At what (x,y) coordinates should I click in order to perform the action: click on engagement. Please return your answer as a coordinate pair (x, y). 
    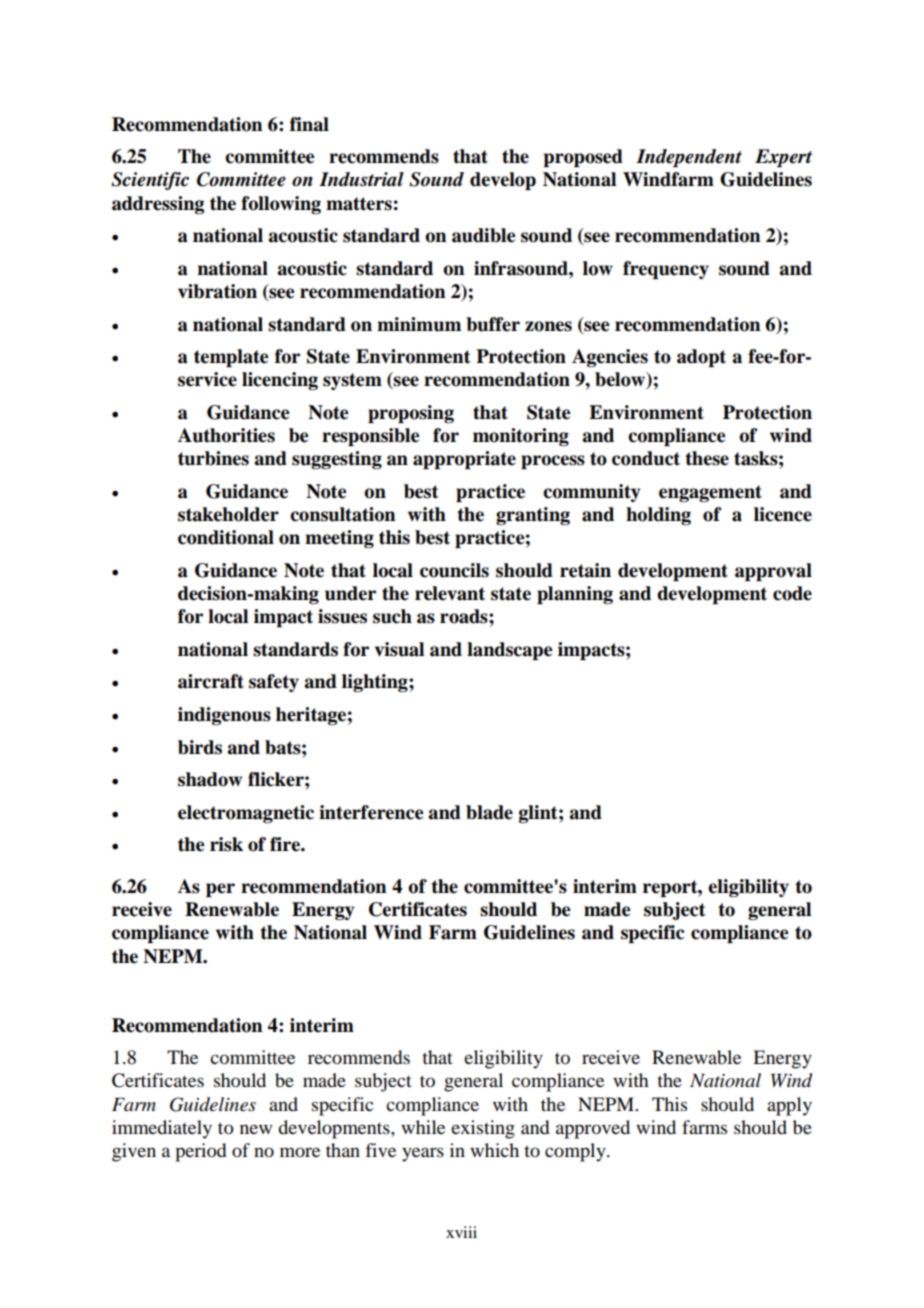
    Looking at the image, I should click on (710, 493).
